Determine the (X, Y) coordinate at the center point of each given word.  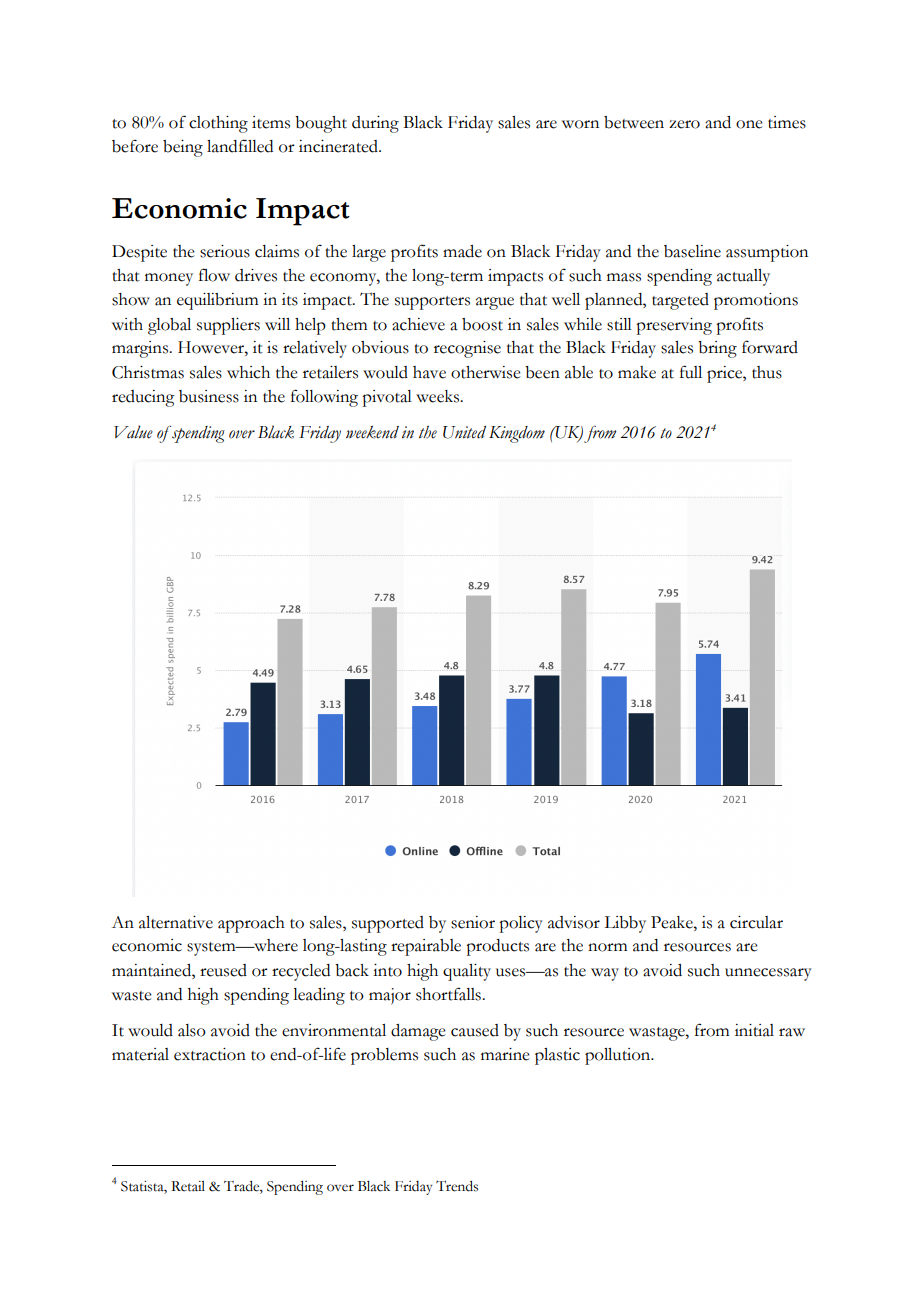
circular (756, 922)
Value (133, 432)
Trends (457, 1186)
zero (684, 124)
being (183, 148)
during (375, 124)
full (691, 372)
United (464, 432)
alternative (176, 922)
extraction (210, 1054)
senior (473, 922)
